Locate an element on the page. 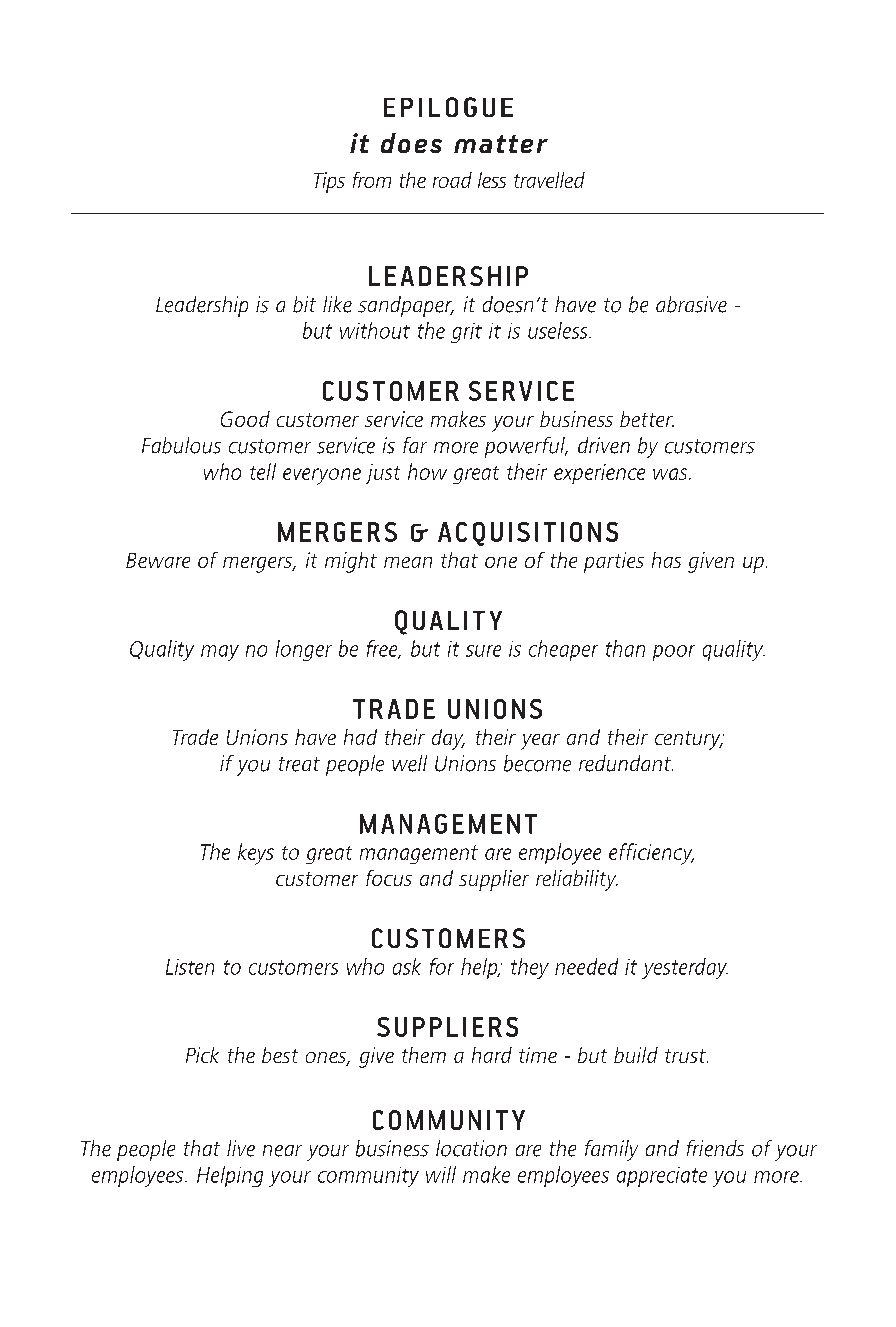  EPILOGUE is located at coordinates (448, 107).
